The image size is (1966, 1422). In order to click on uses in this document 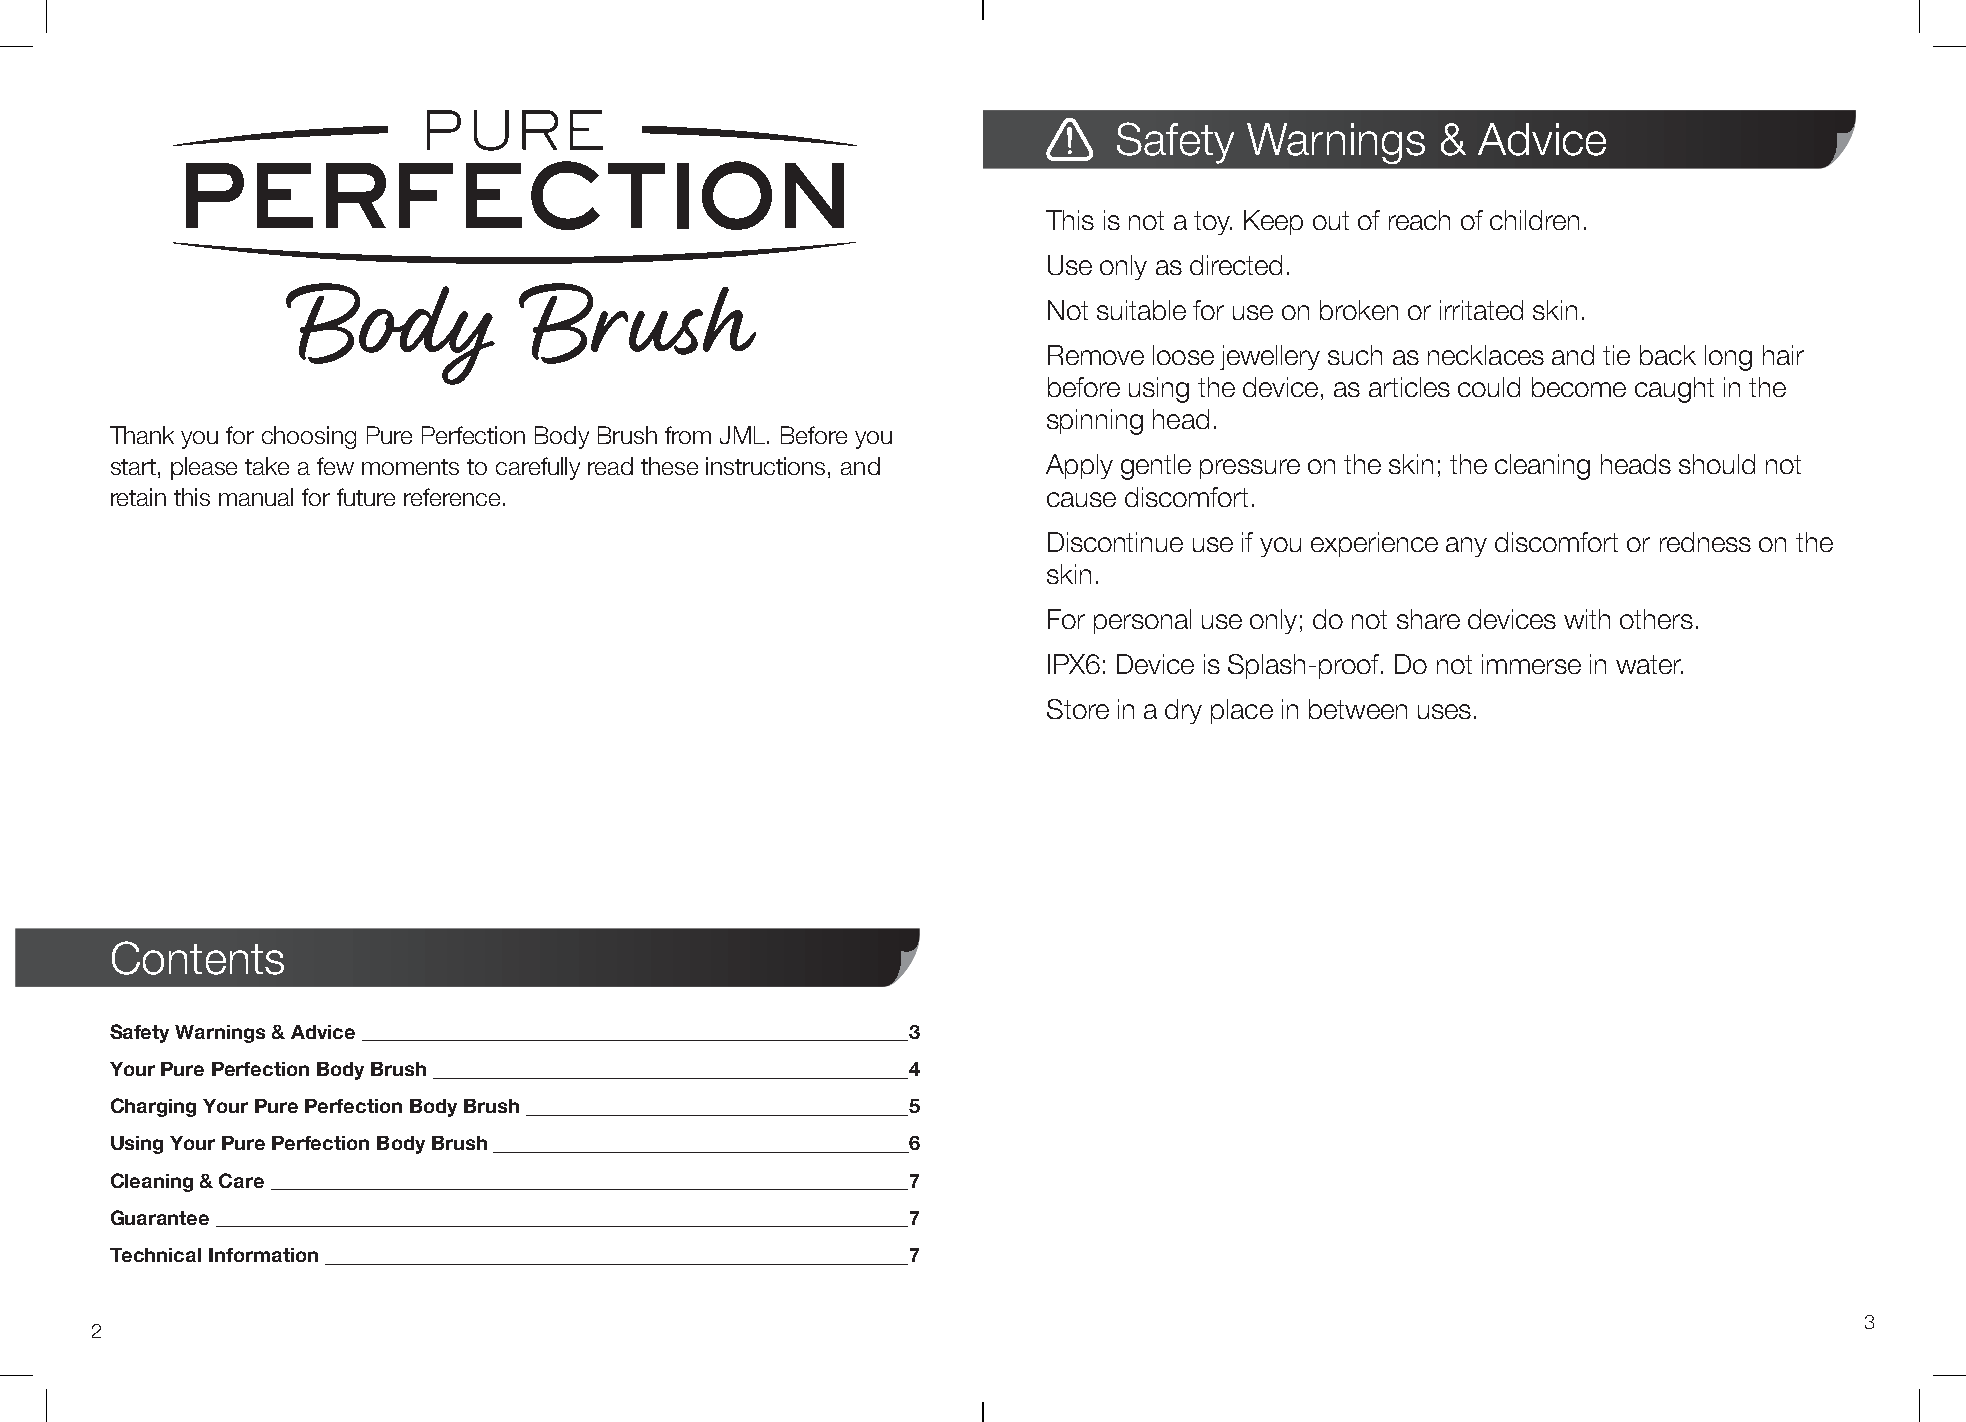, I will do `click(1444, 711)`.
